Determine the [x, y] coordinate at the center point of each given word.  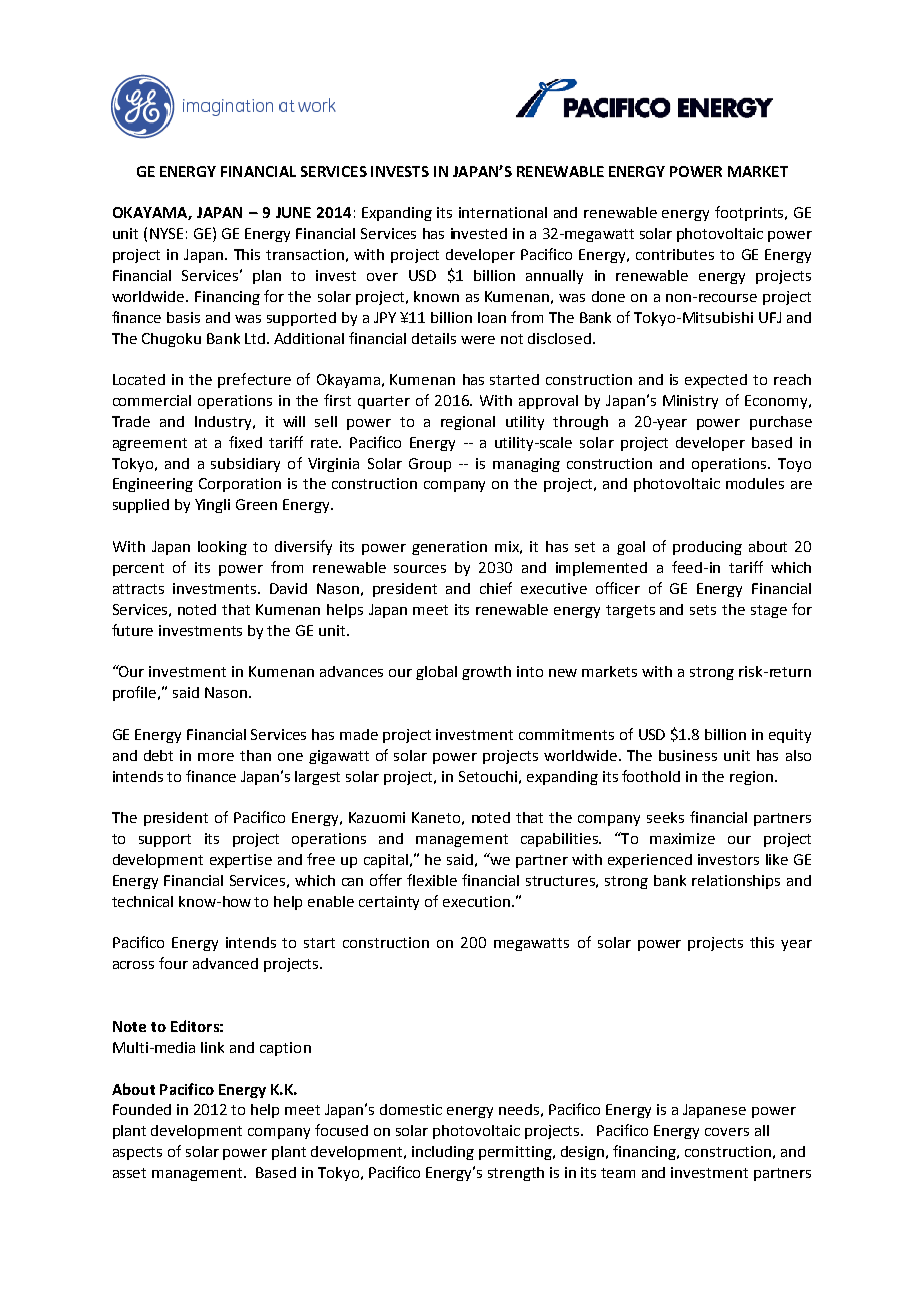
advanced [225, 963]
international [503, 212]
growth [486, 673]
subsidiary [245, 465]
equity [790, 736]
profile [136, 693]
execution [476, 901]
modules [755, 483]
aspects [137, 1153]
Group [430, 465]
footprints [750, 213]
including [443, 1153]
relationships [736, 882]
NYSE [166, 233]
